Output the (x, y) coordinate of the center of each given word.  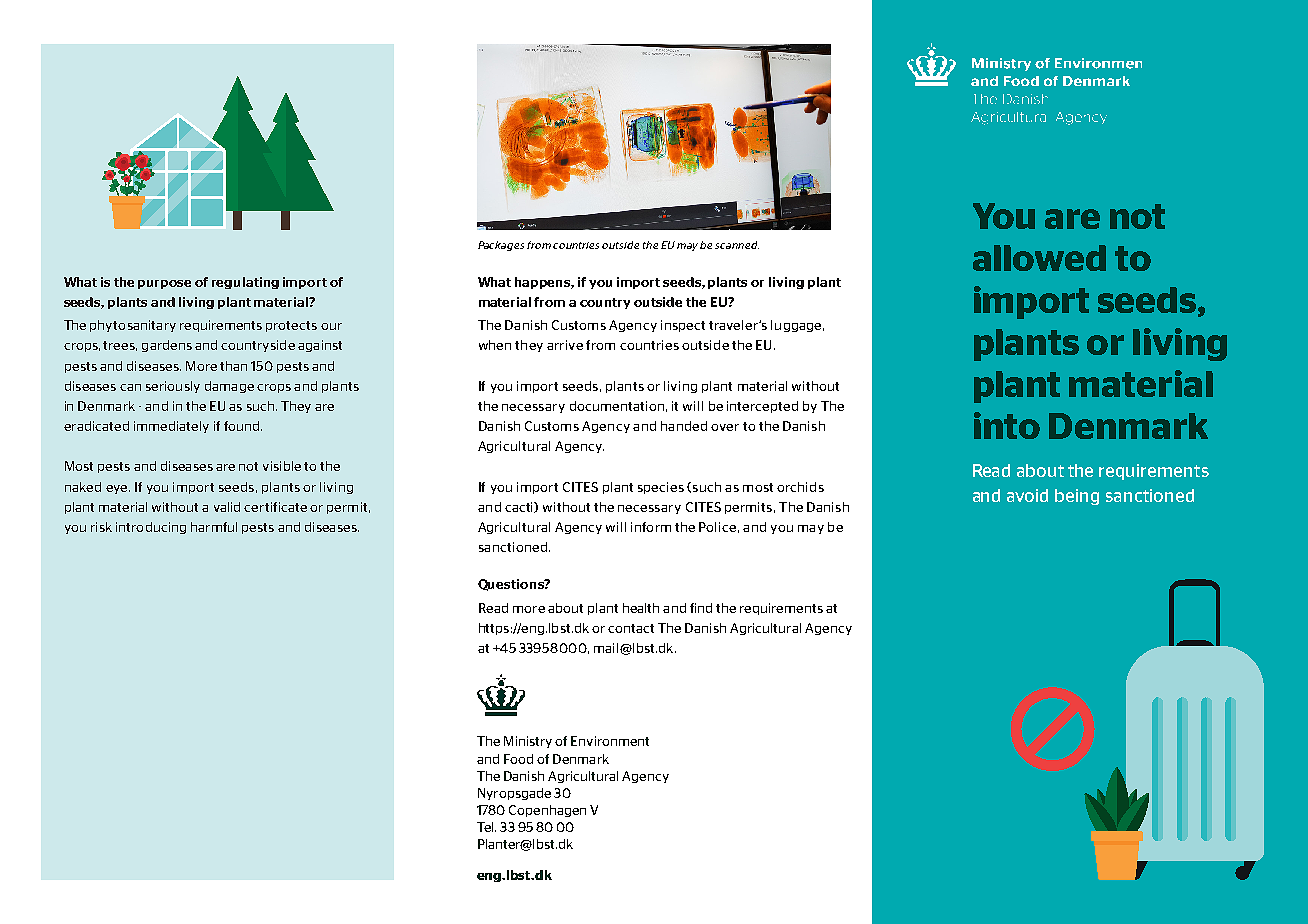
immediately (171, 427)
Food (518, 759)
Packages (501, 246)
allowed (1039, 258)
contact (631, 628)
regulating (245, 283)
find (701, 608)
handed (684, 426)
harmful (214, 527)
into (1007, 425)
